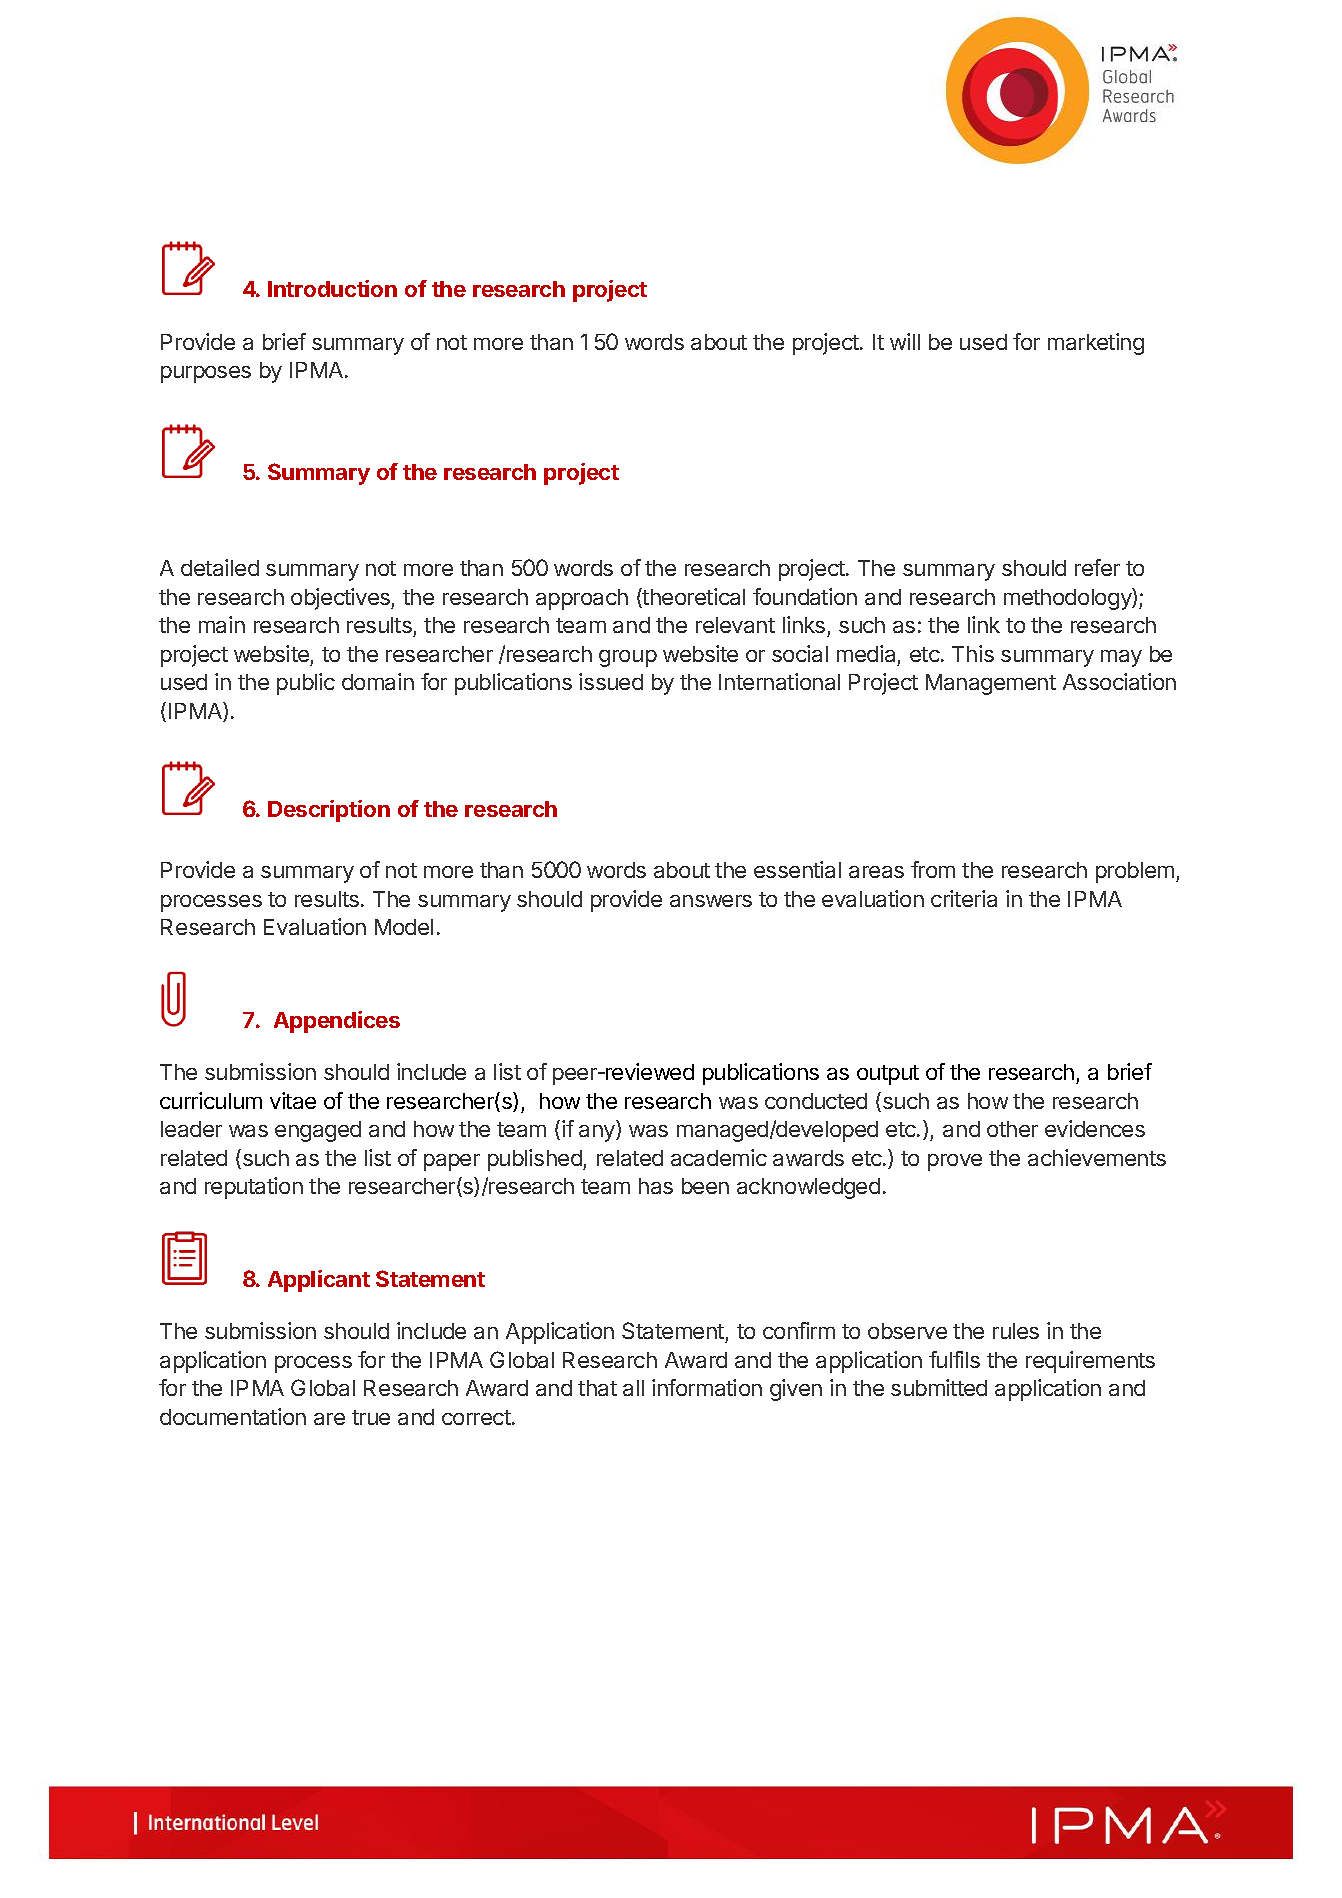 This page has height=1898, width=1342. What do you see at coordinates (633, 1388) in the page?
I see `all` at bounding box center [633, 1388].
